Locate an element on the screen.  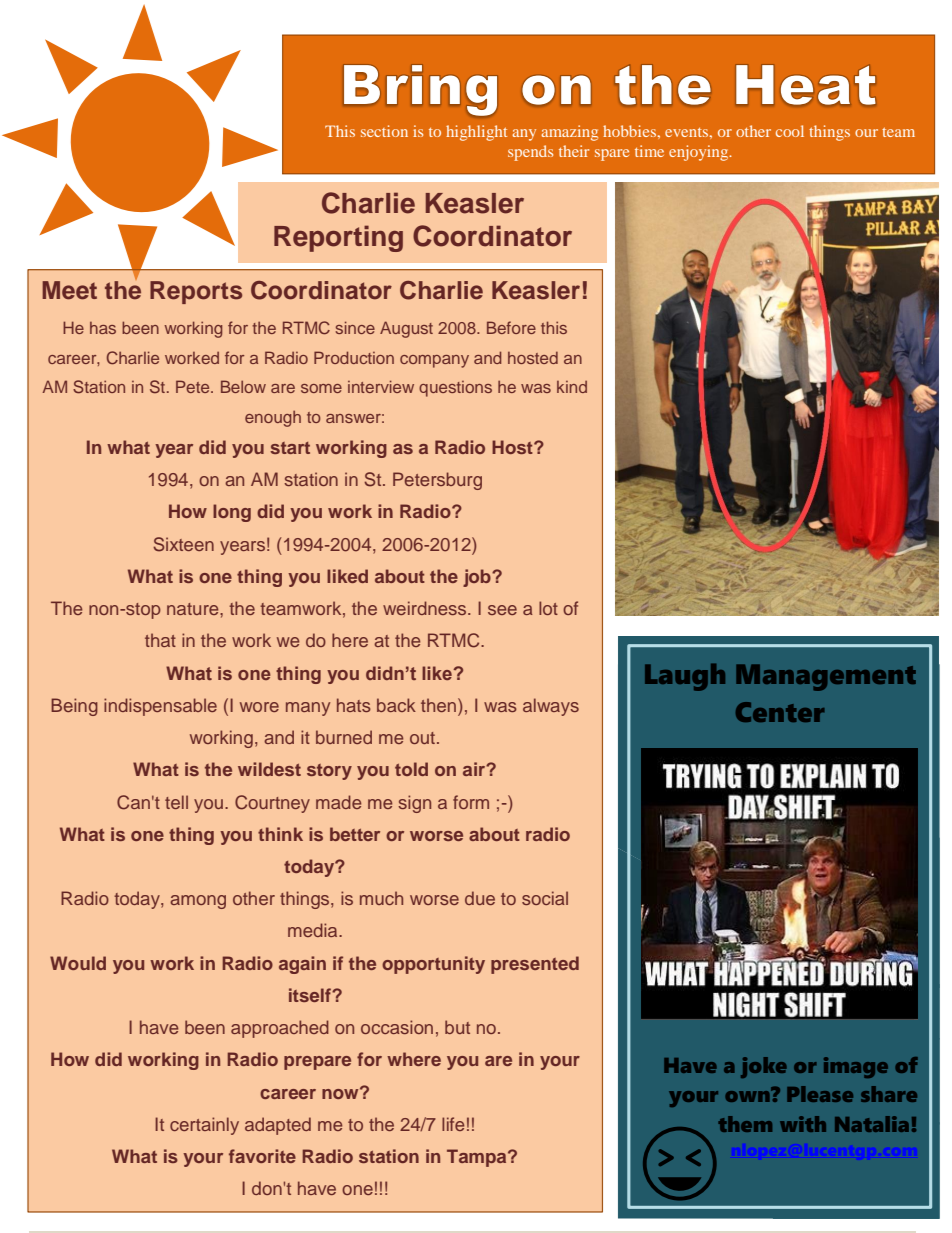
life is located at coordinates (453, 1124).
